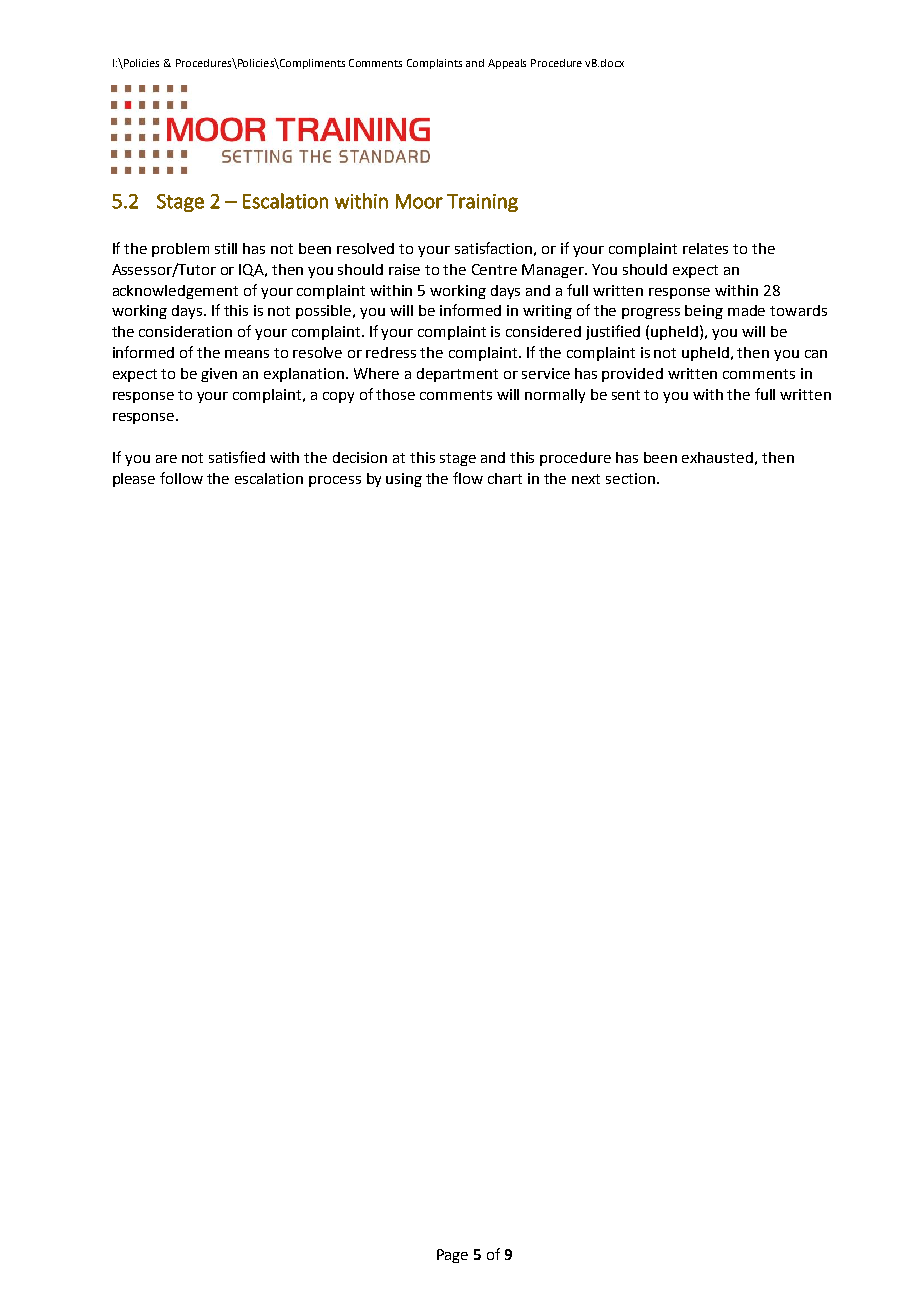 Image resolution: width=924 pixels, height=1308 pixels. What do you see at coordinates (507, 64) in the screenshot?
I see `Appeals` at bounding box center [507, 64].
